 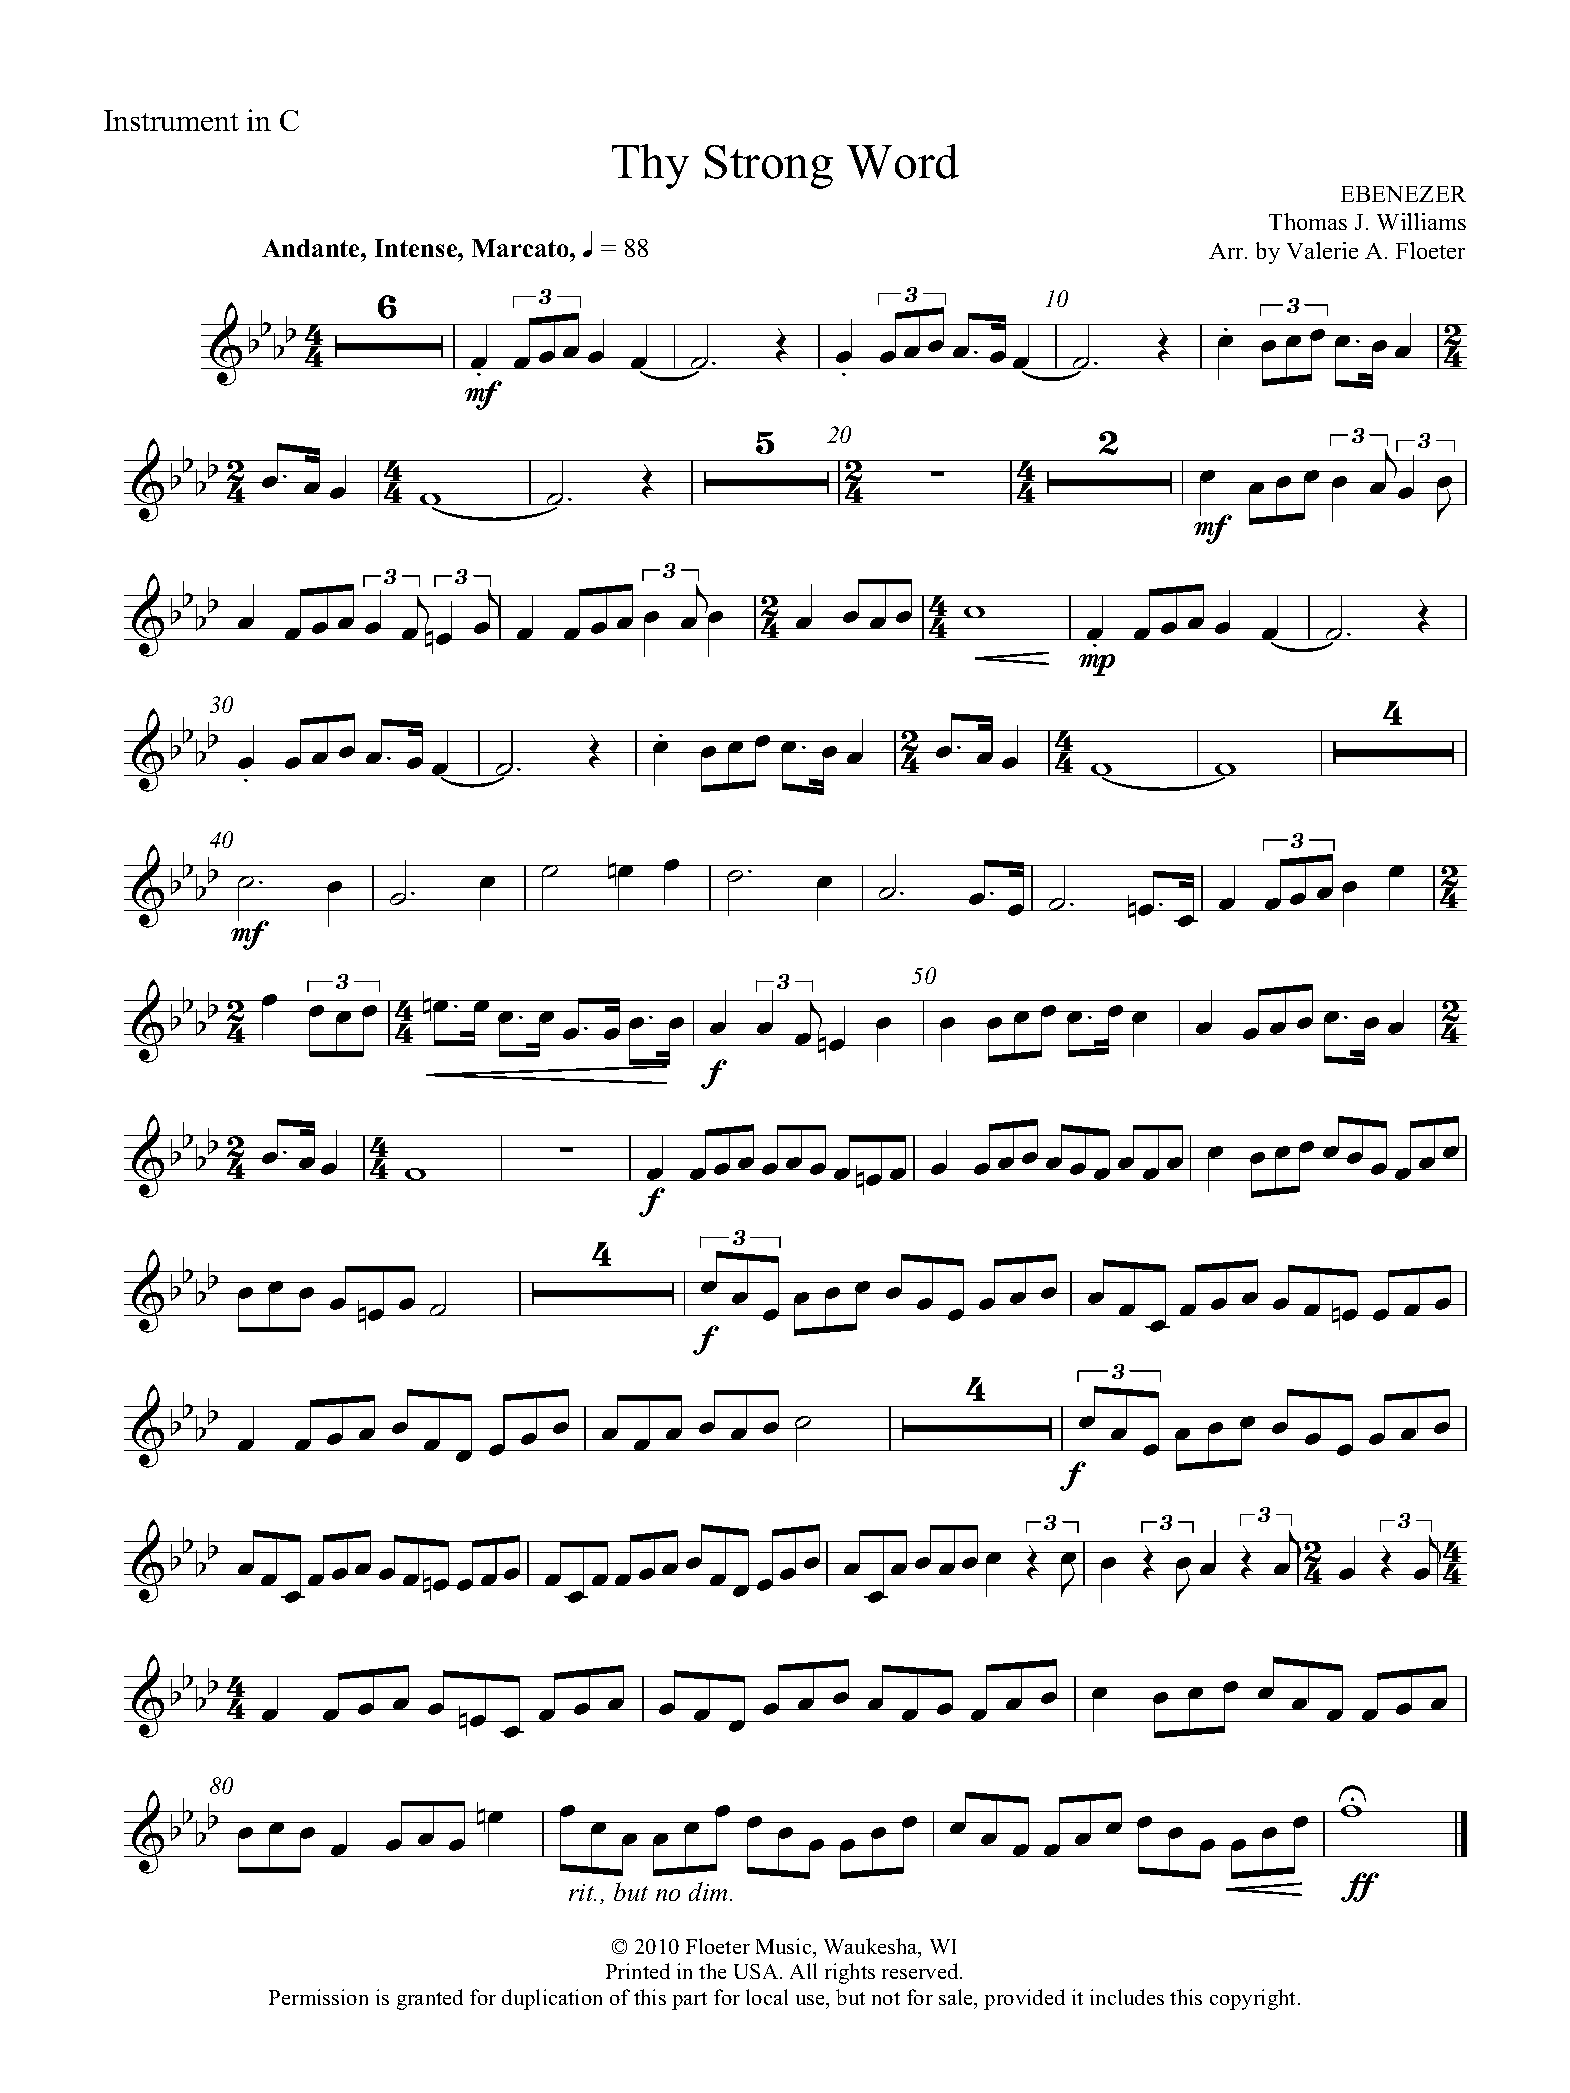 I want to click on dim, so click(x=708, y=1891).
